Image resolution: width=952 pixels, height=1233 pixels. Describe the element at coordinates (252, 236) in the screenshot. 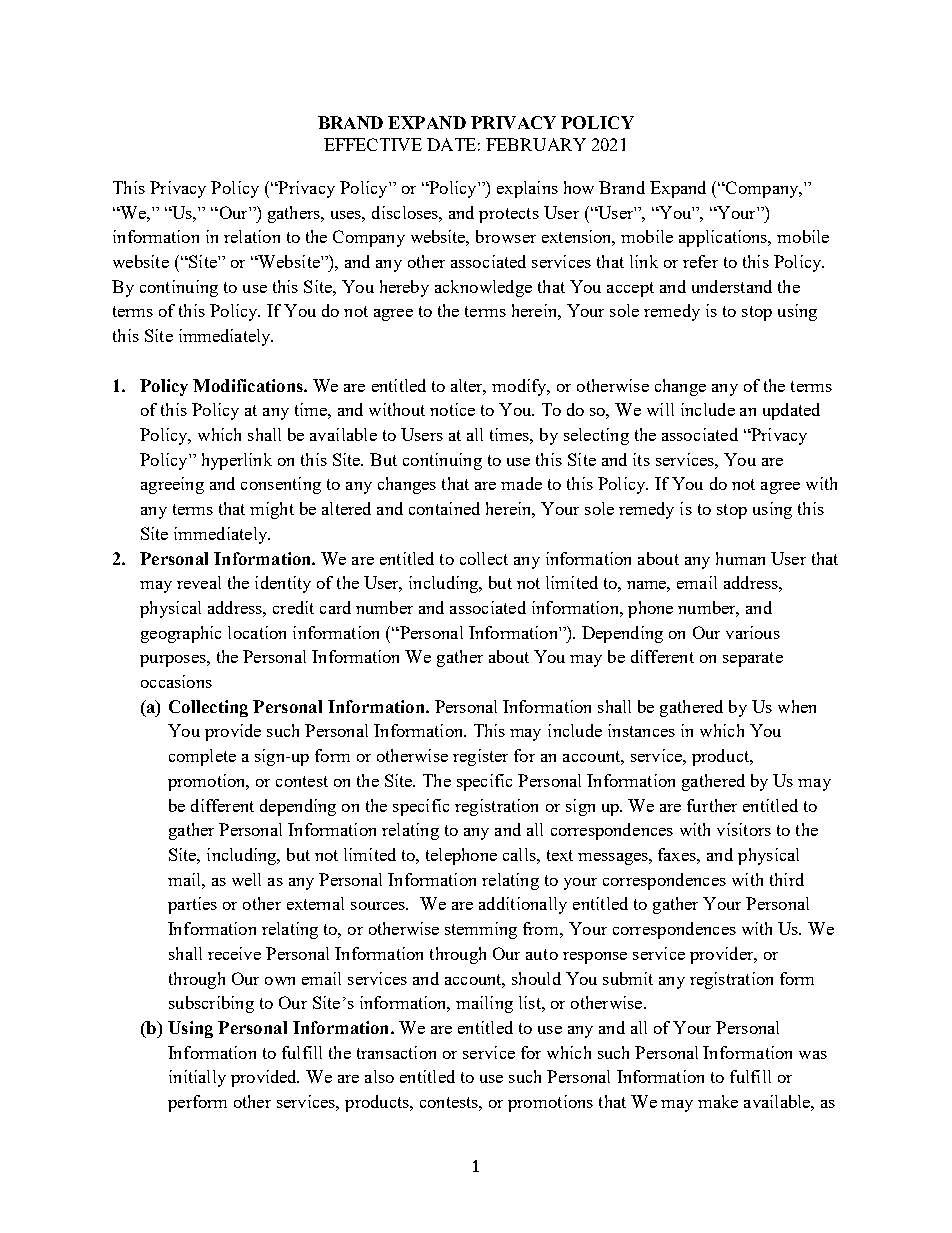

I see `relation` at that location.
